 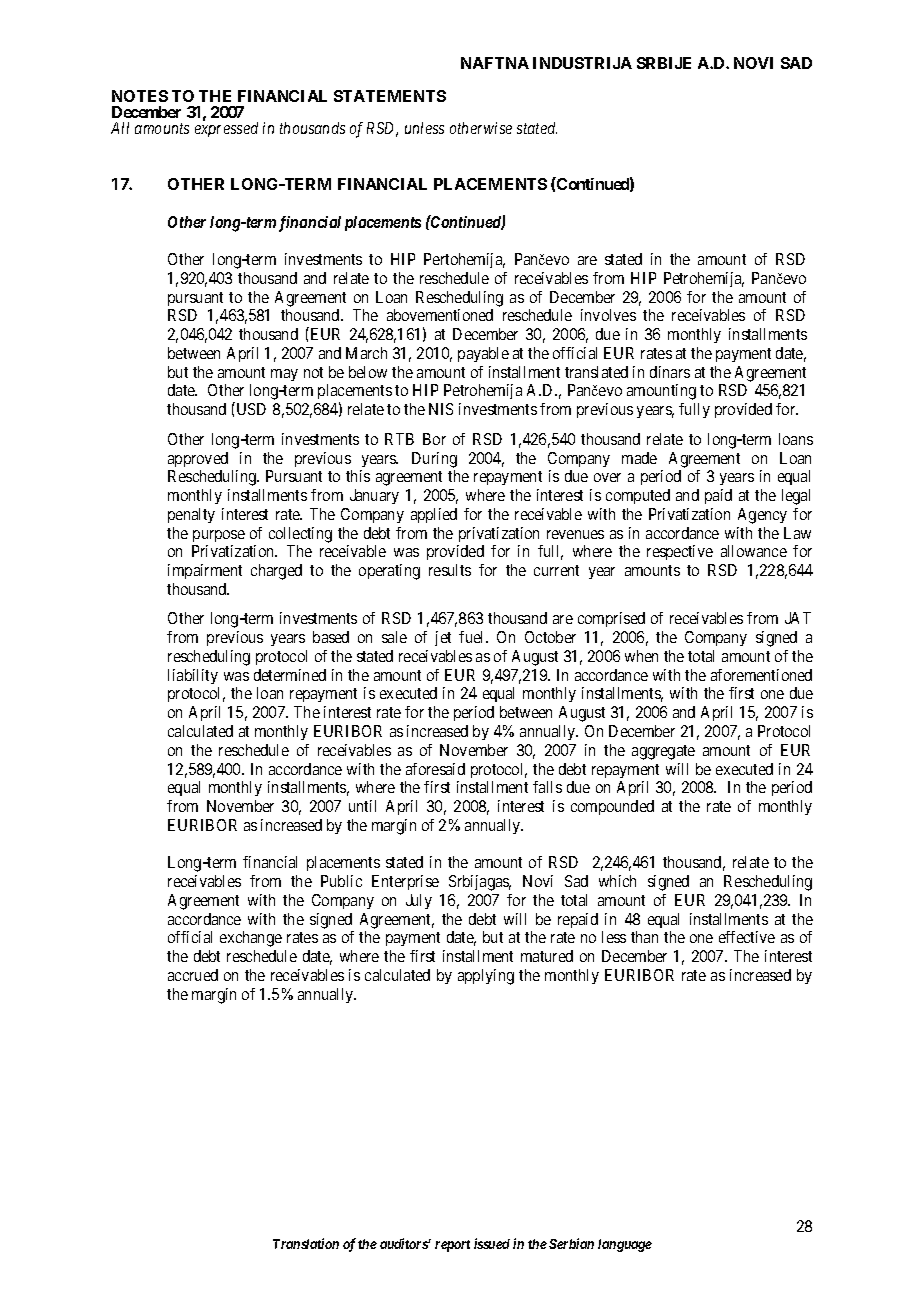 What do you see at coordinates (405, 882) in the page?
I see `Enterprise` at bounding box center [405, 882].
